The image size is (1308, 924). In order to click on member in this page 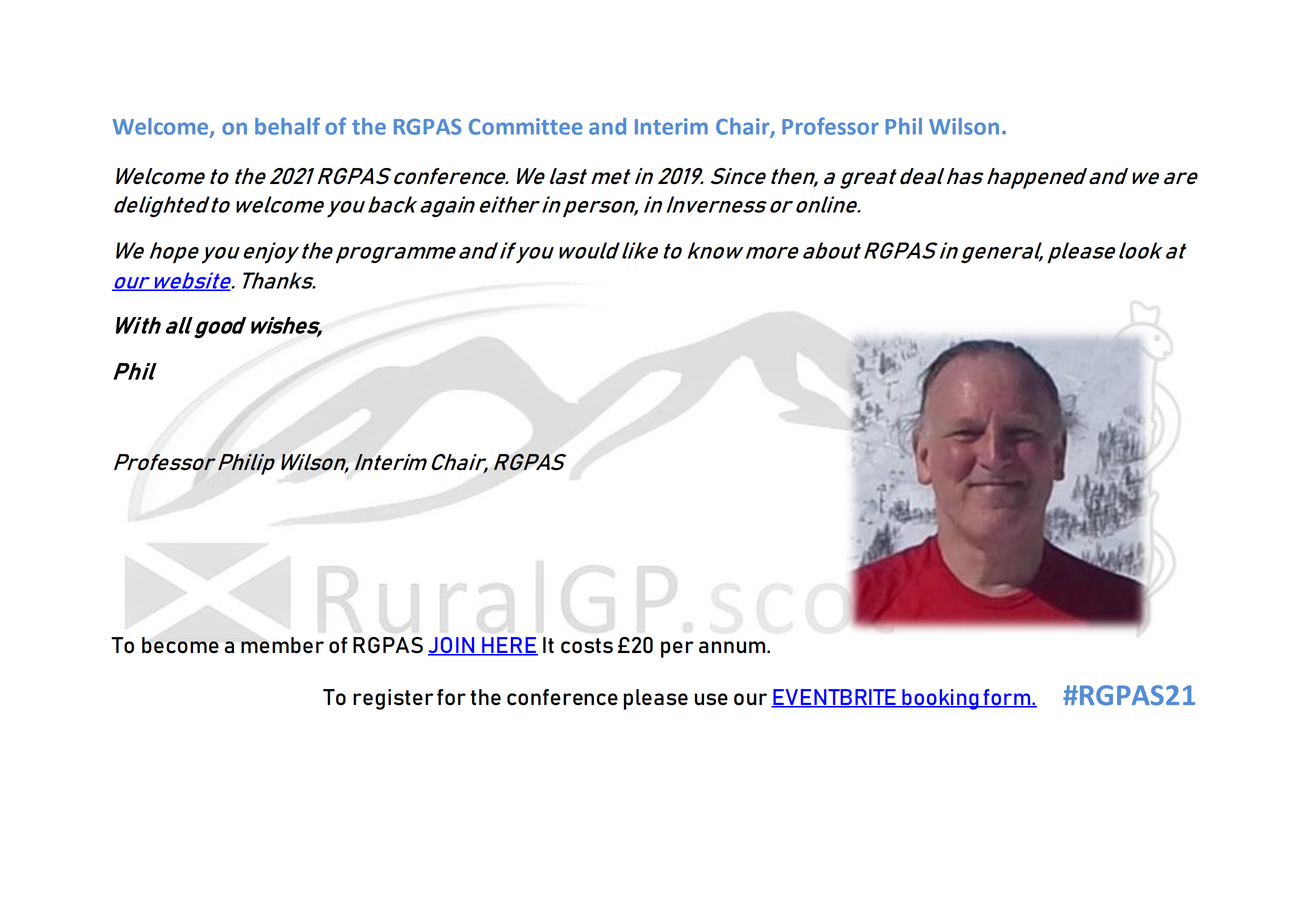, I will do `click(282, 645)`.
